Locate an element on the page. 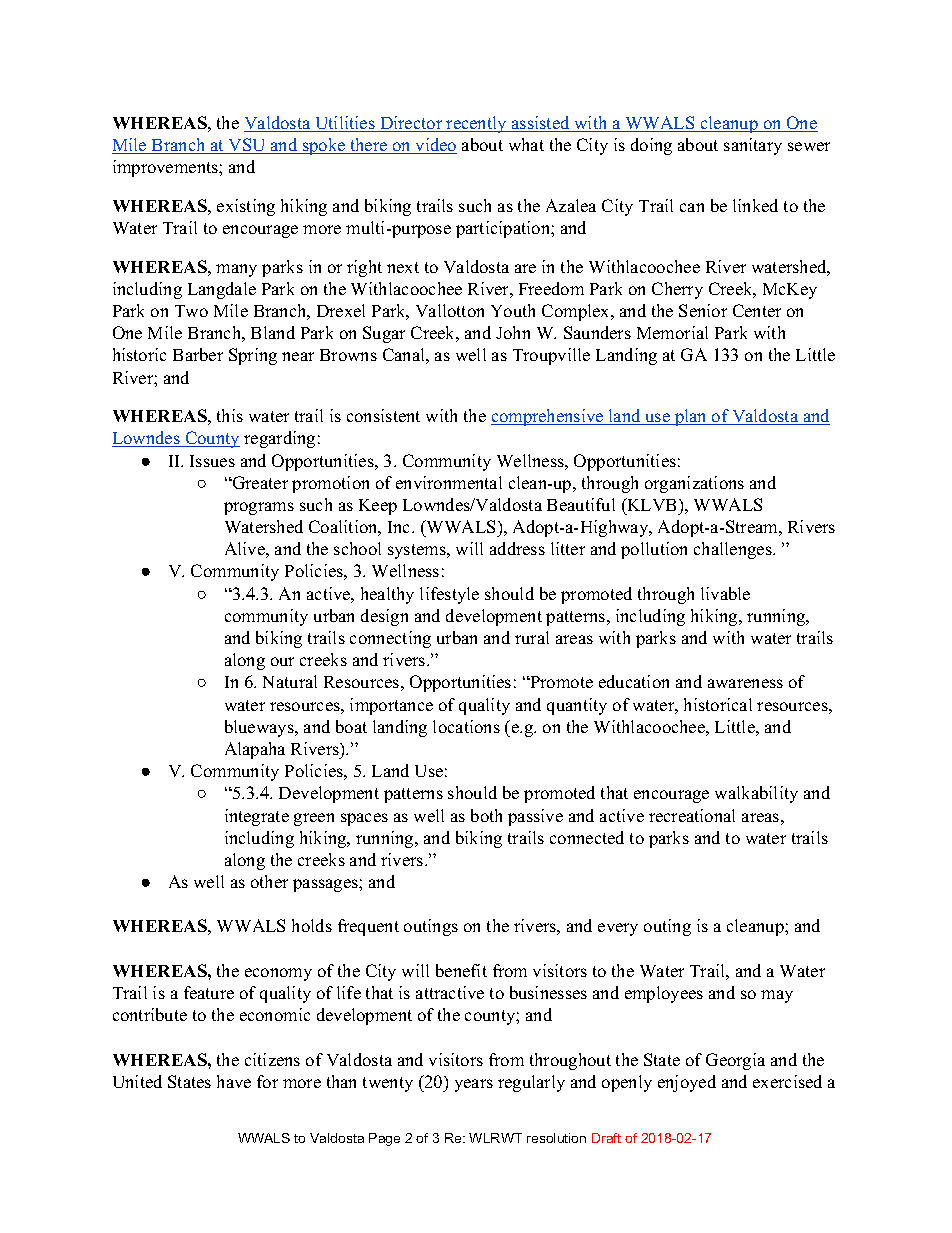  both is located at coordinates (486, 815).
